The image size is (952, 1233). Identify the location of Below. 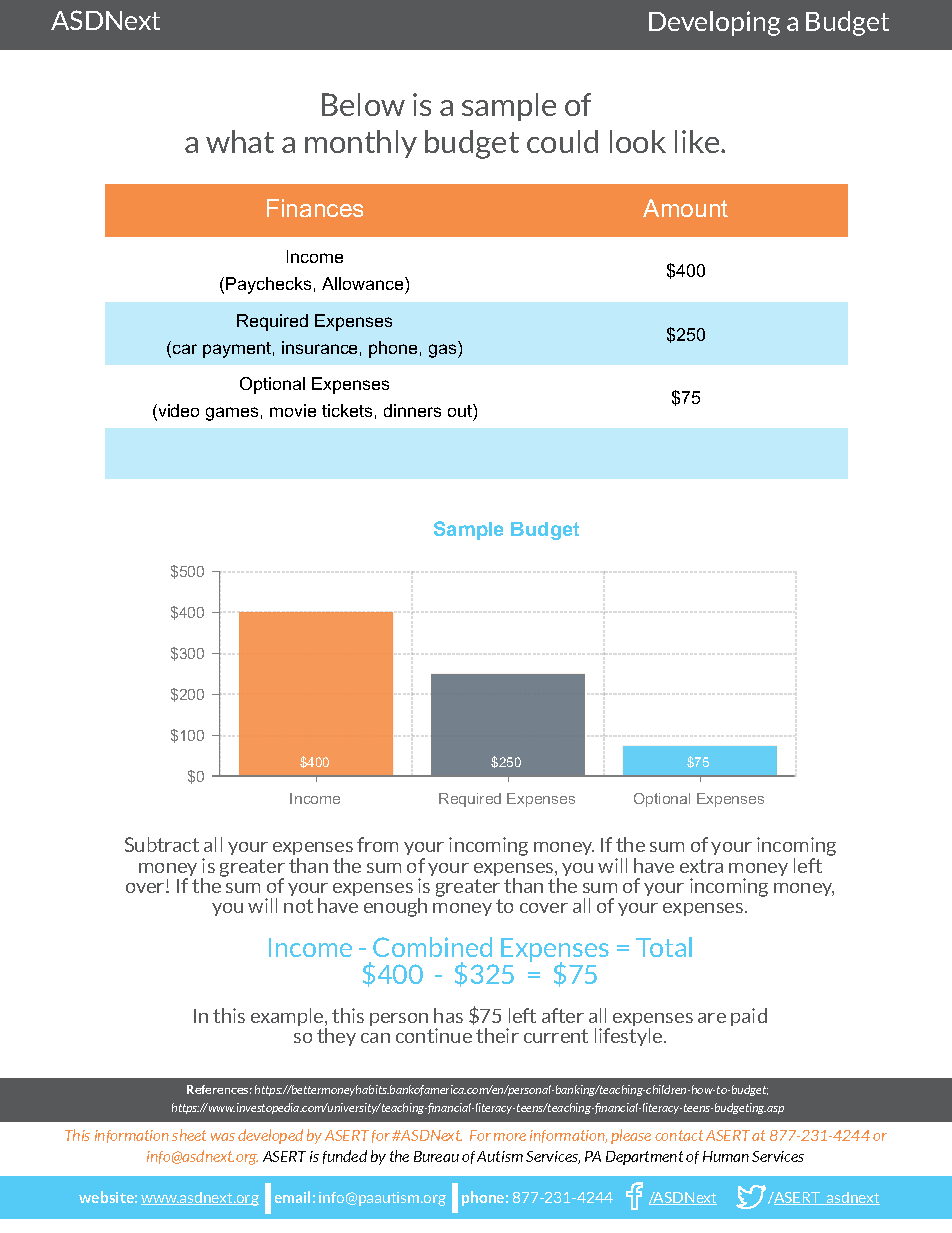
(363, 104).
